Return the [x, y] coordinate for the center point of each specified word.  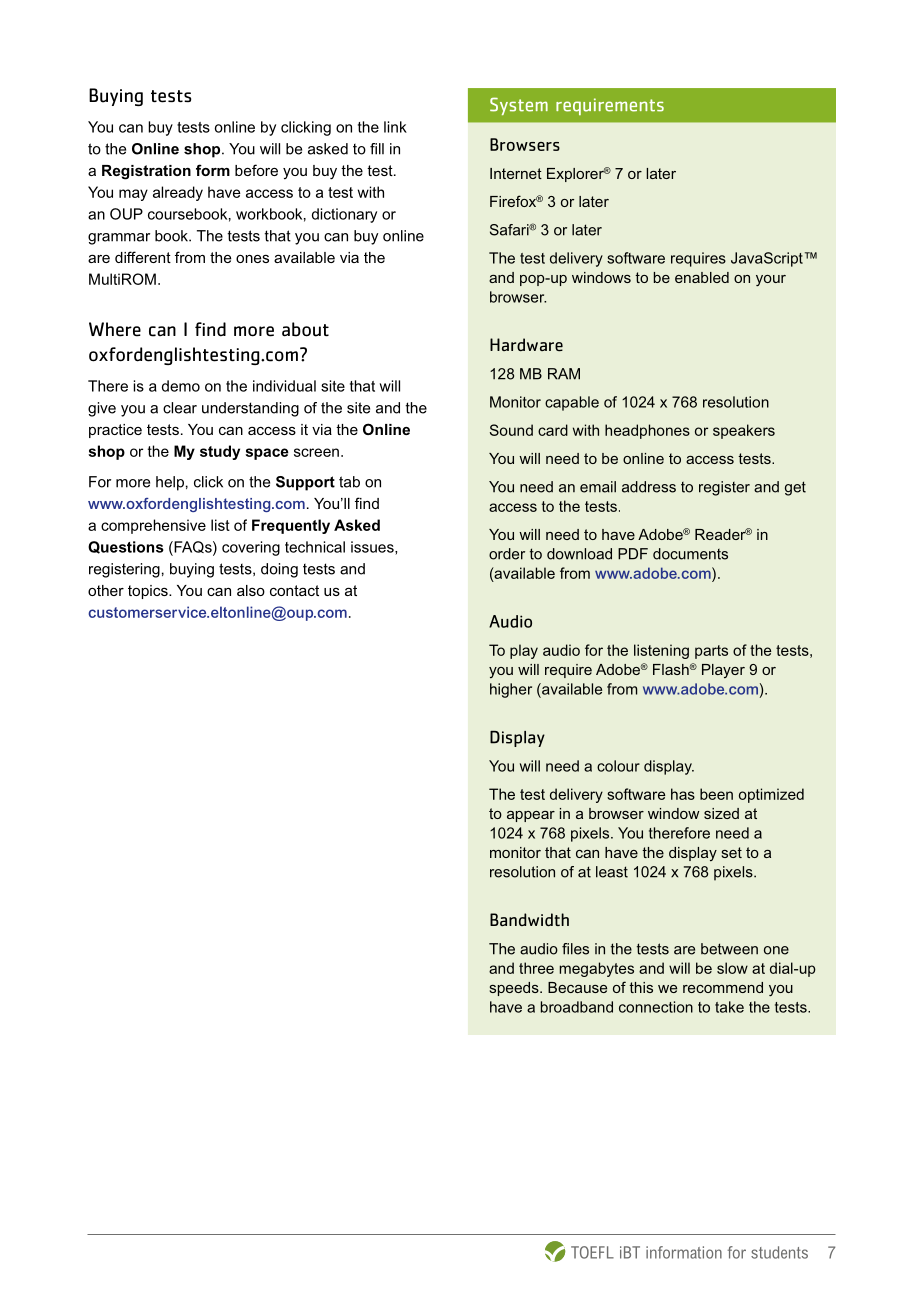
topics [149, 592]
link [395, 127]
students [779, 1252]
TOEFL [592, 1252]
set [732, 852]
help [170, 483]
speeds [515, 989]
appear [531, 816]
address [649, 487]
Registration [146, 172]
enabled [702, 277]
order [507, 554]
